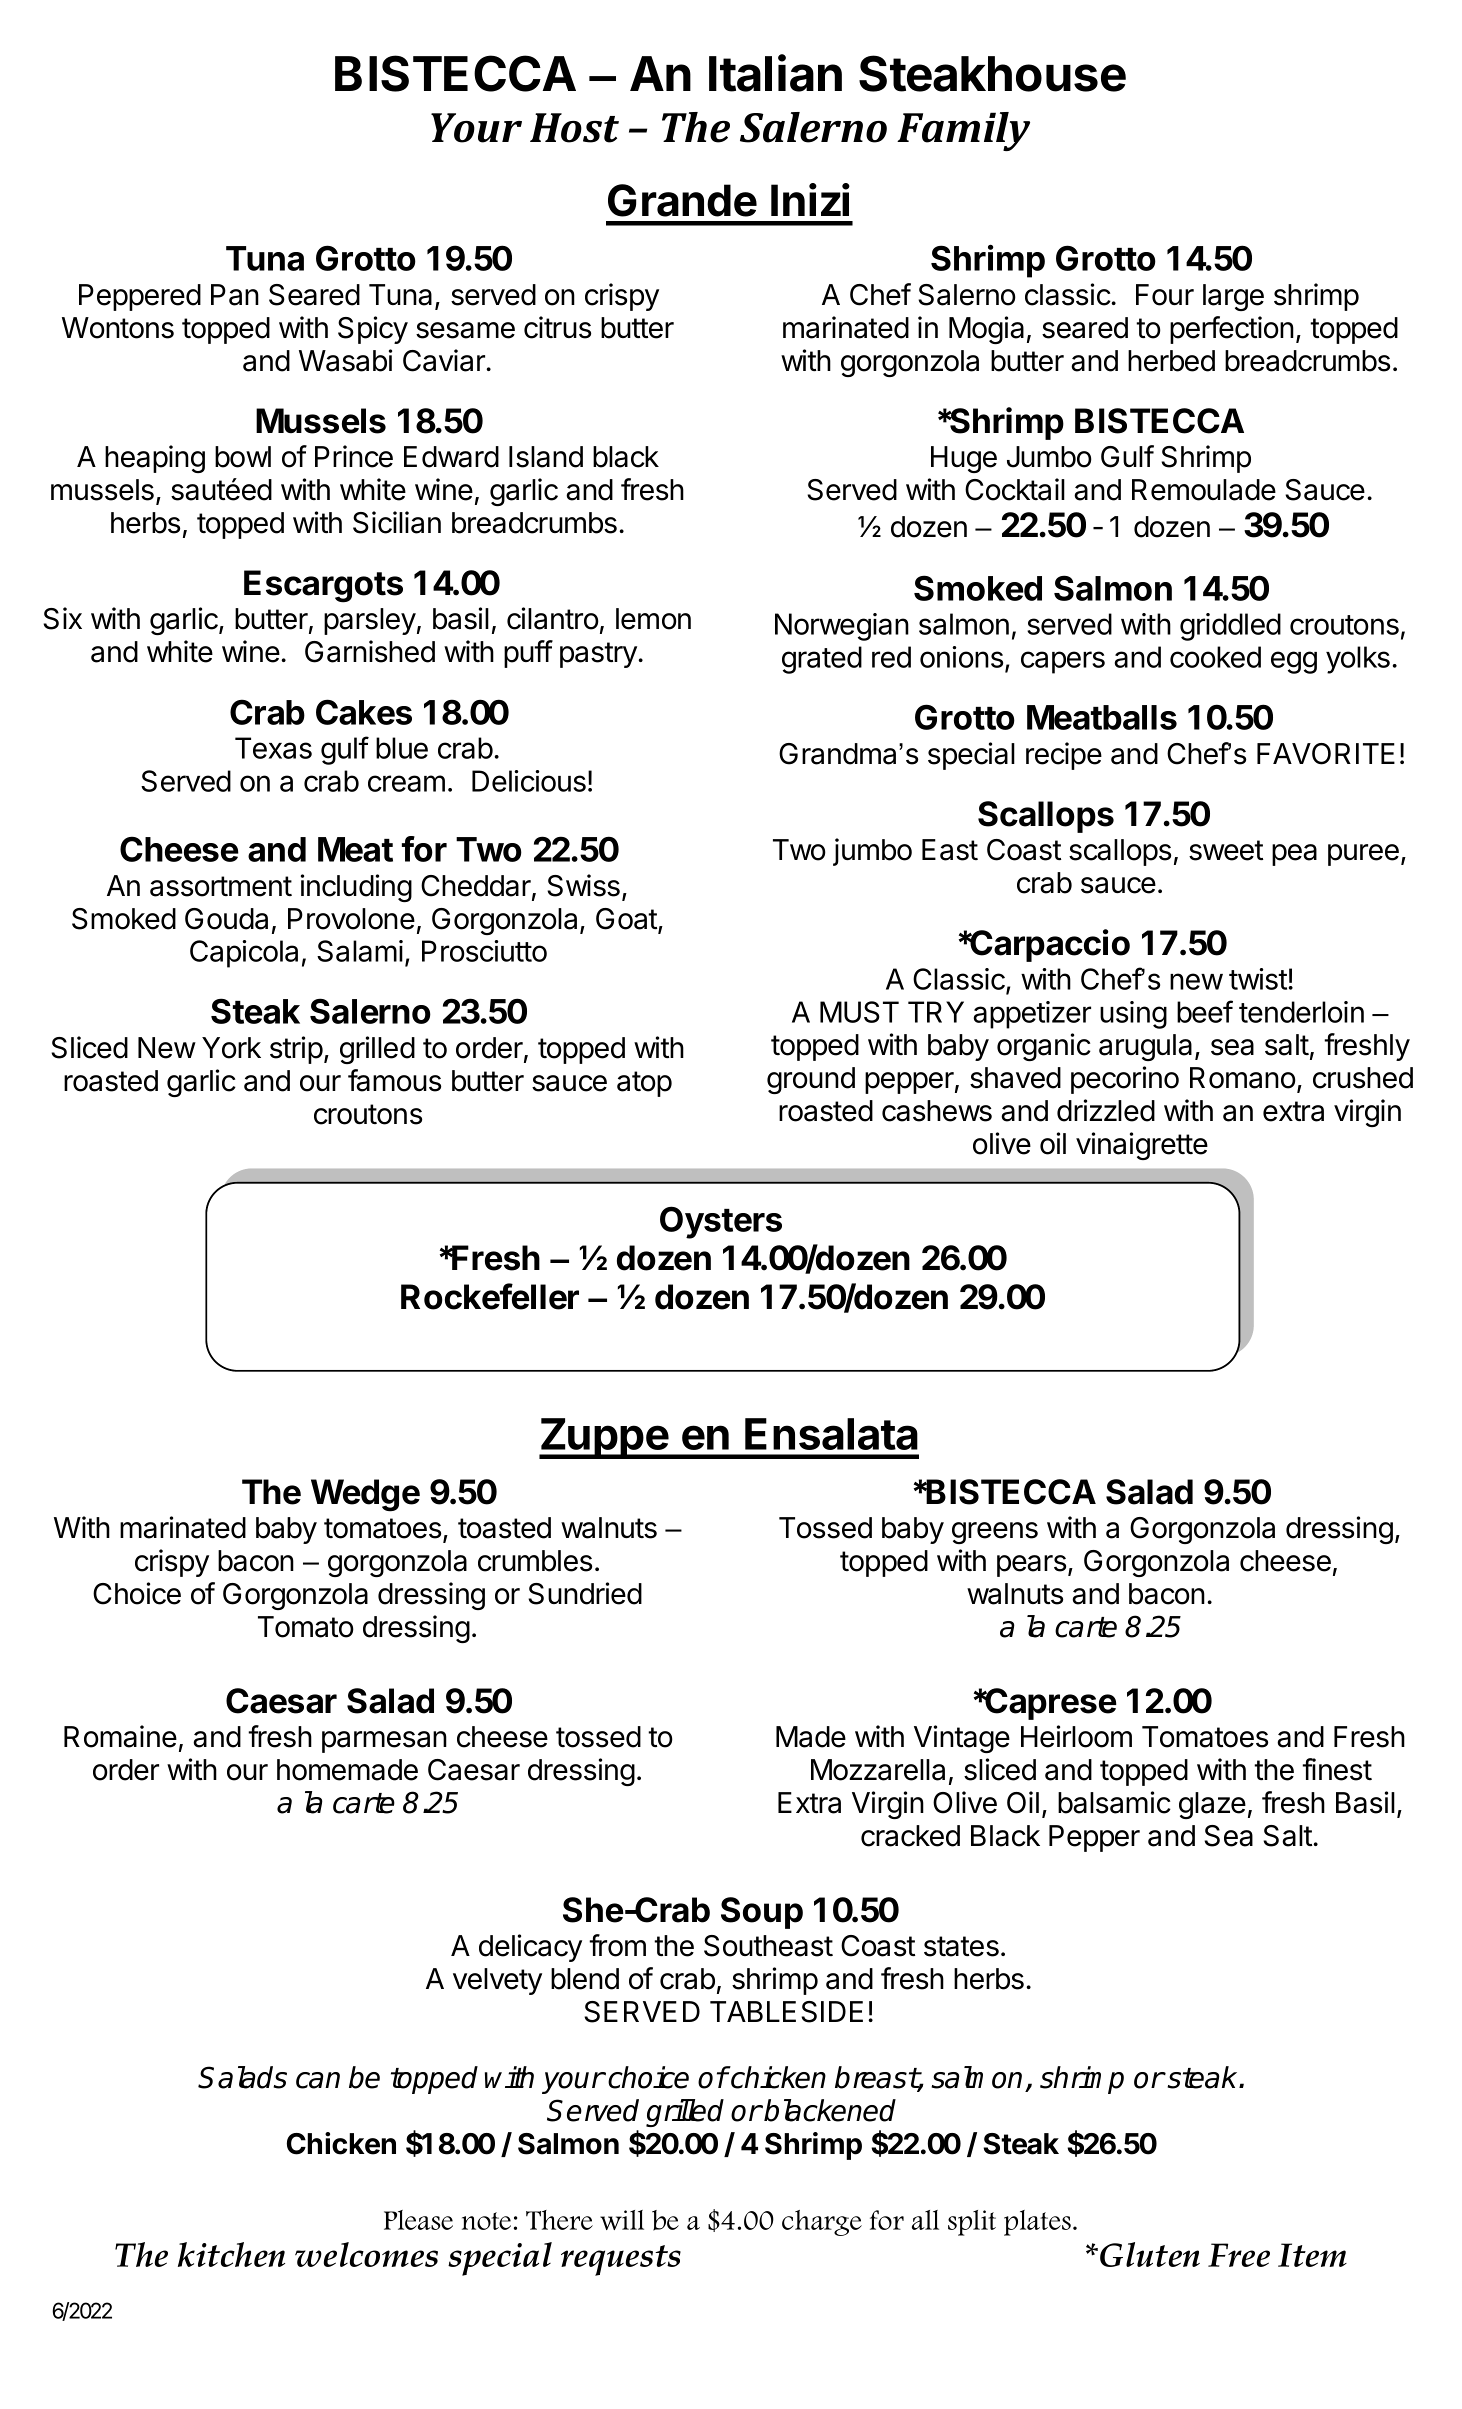  Describe the element at coordinates (235, 295) in the screenshot. I see `Pan` at that location.
